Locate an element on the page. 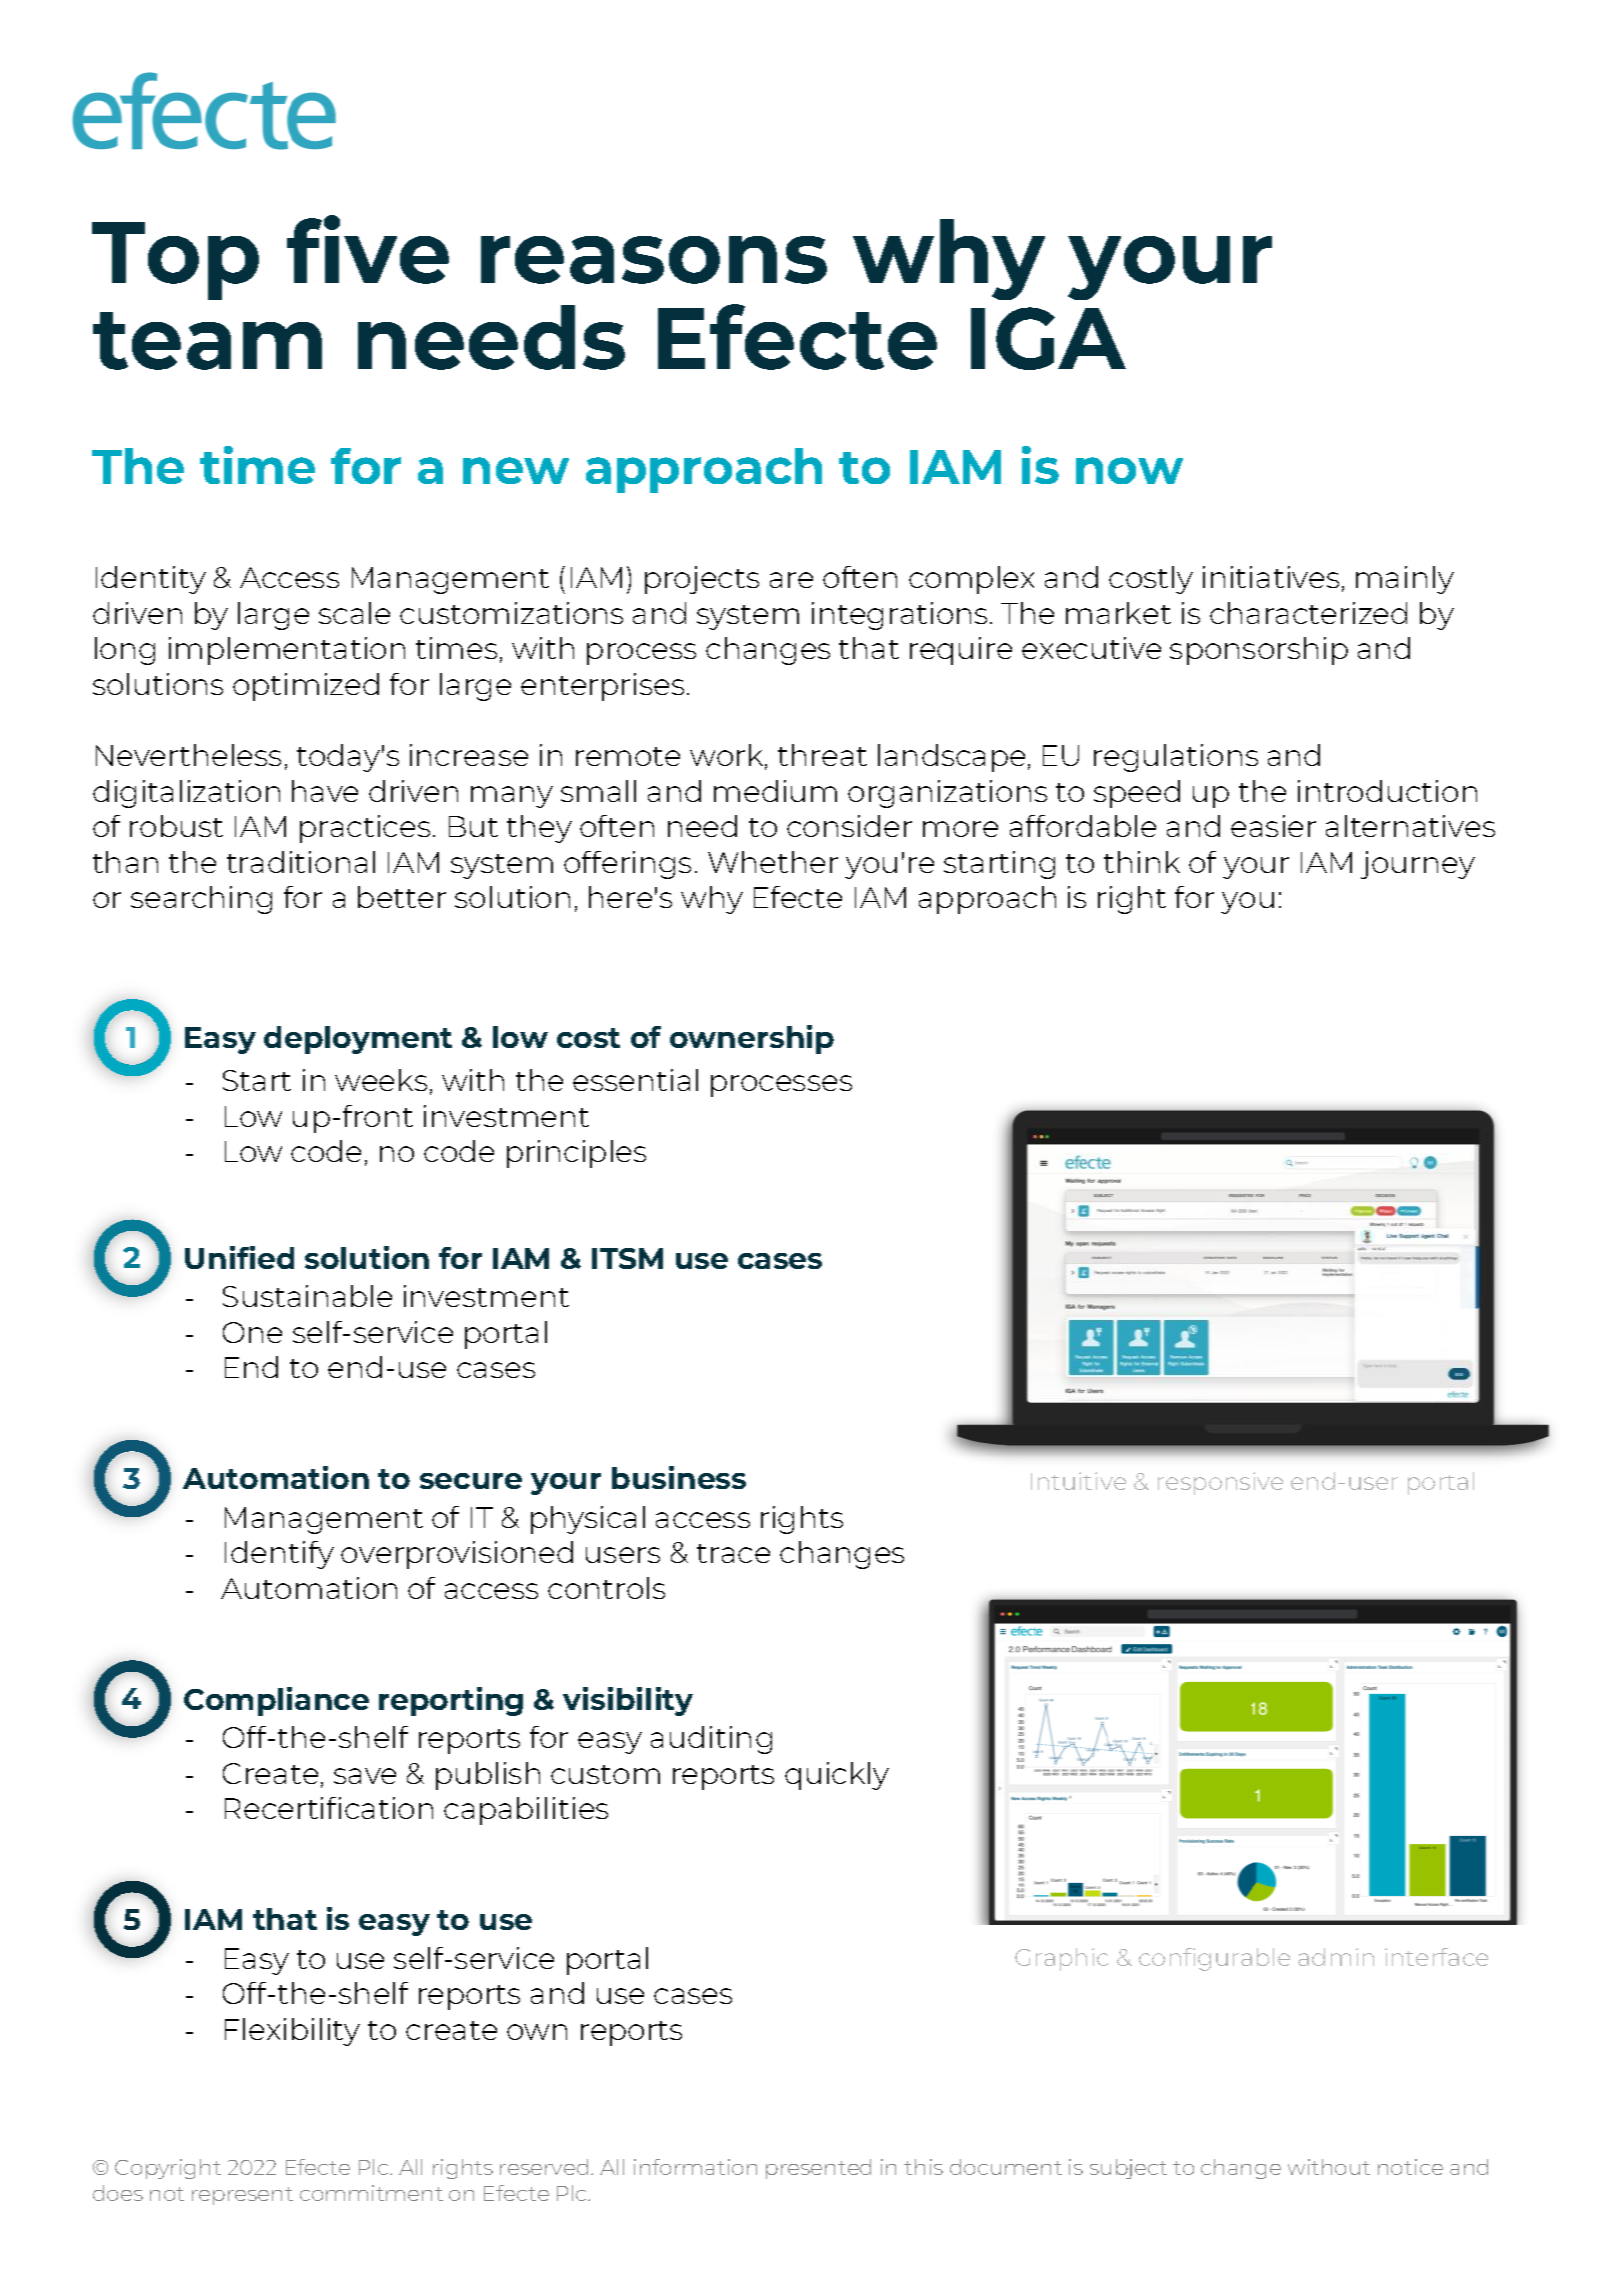  team is located at coordinates (207, 341).
